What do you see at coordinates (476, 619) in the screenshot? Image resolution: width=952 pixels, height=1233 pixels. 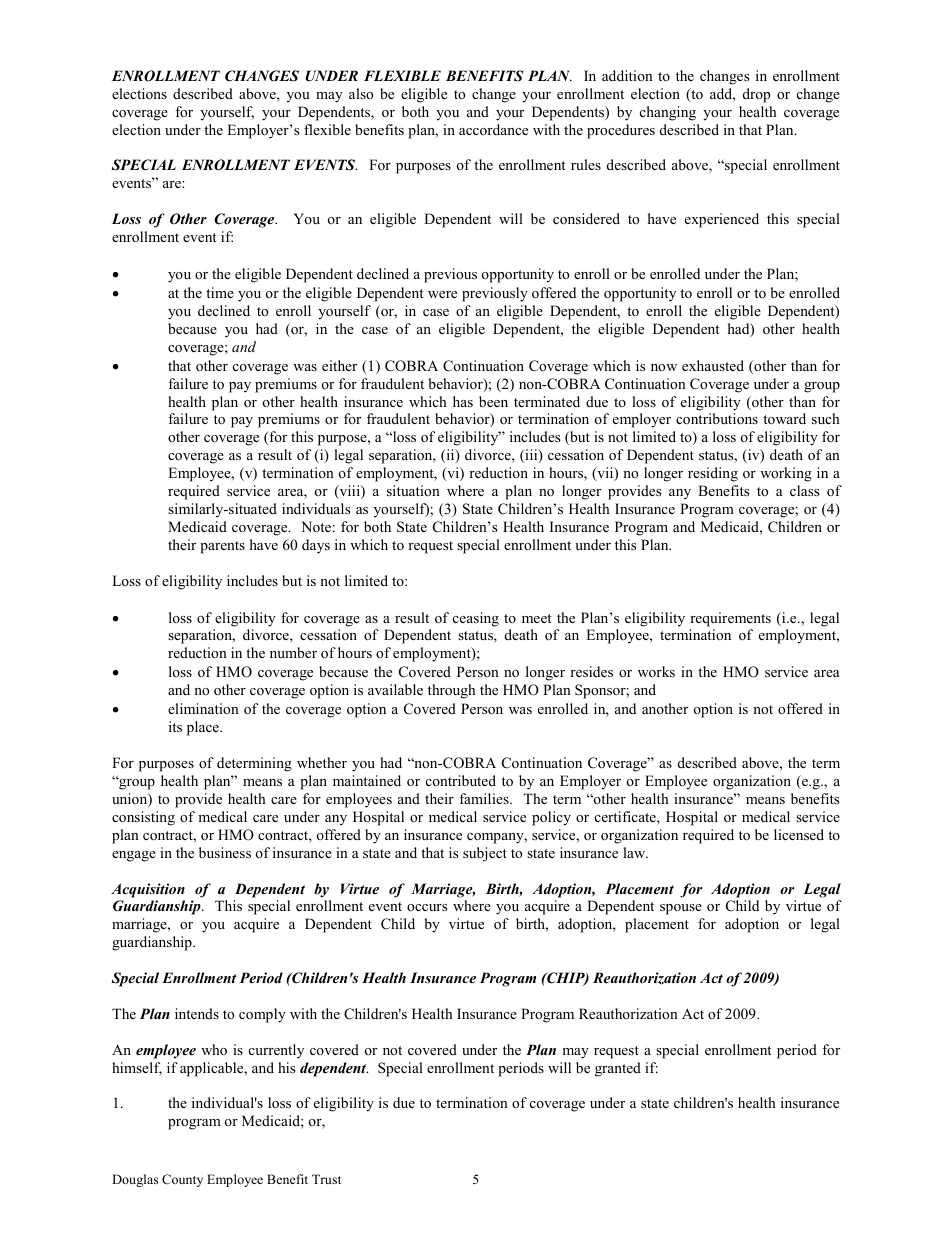 I see `ceasing` at bounding box center [476, 619].
